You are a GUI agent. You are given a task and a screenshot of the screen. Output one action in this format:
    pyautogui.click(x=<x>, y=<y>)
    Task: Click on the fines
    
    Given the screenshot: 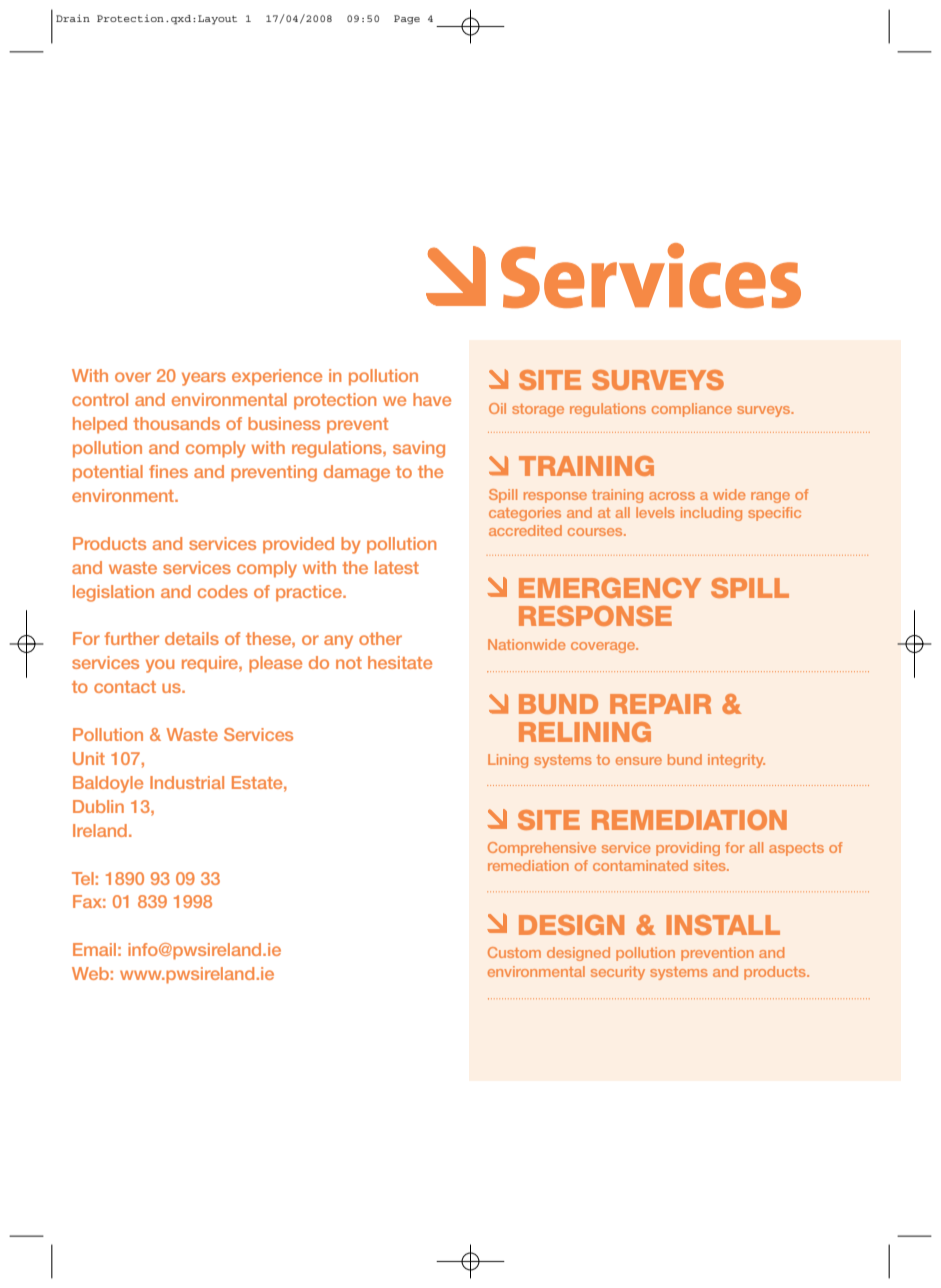 What is the action you would take?
    pyautogui.click(x=168, y=471)
